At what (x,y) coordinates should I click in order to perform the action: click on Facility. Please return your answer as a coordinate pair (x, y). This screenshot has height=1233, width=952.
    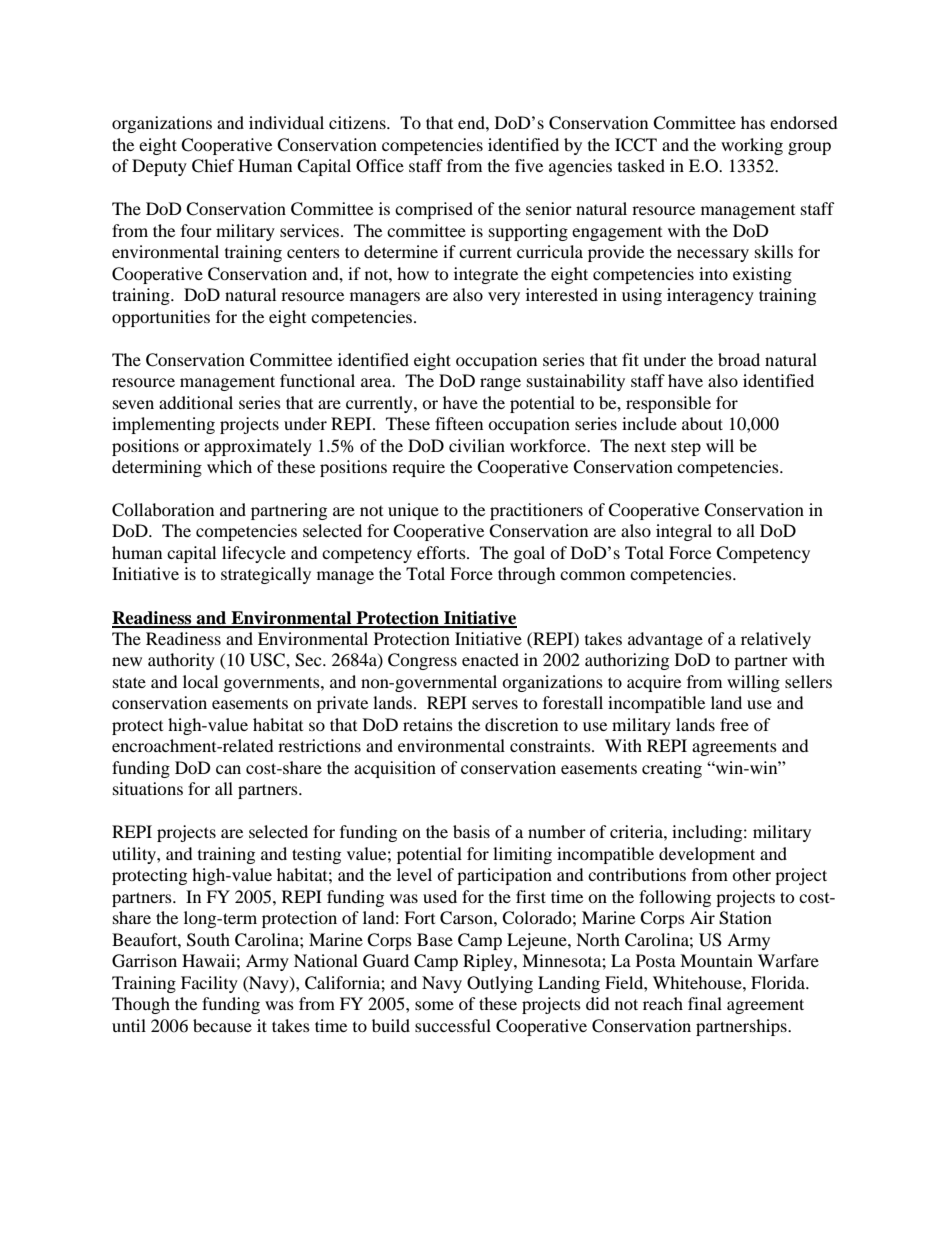
    Looking at the image, I should click on (209, 984).
